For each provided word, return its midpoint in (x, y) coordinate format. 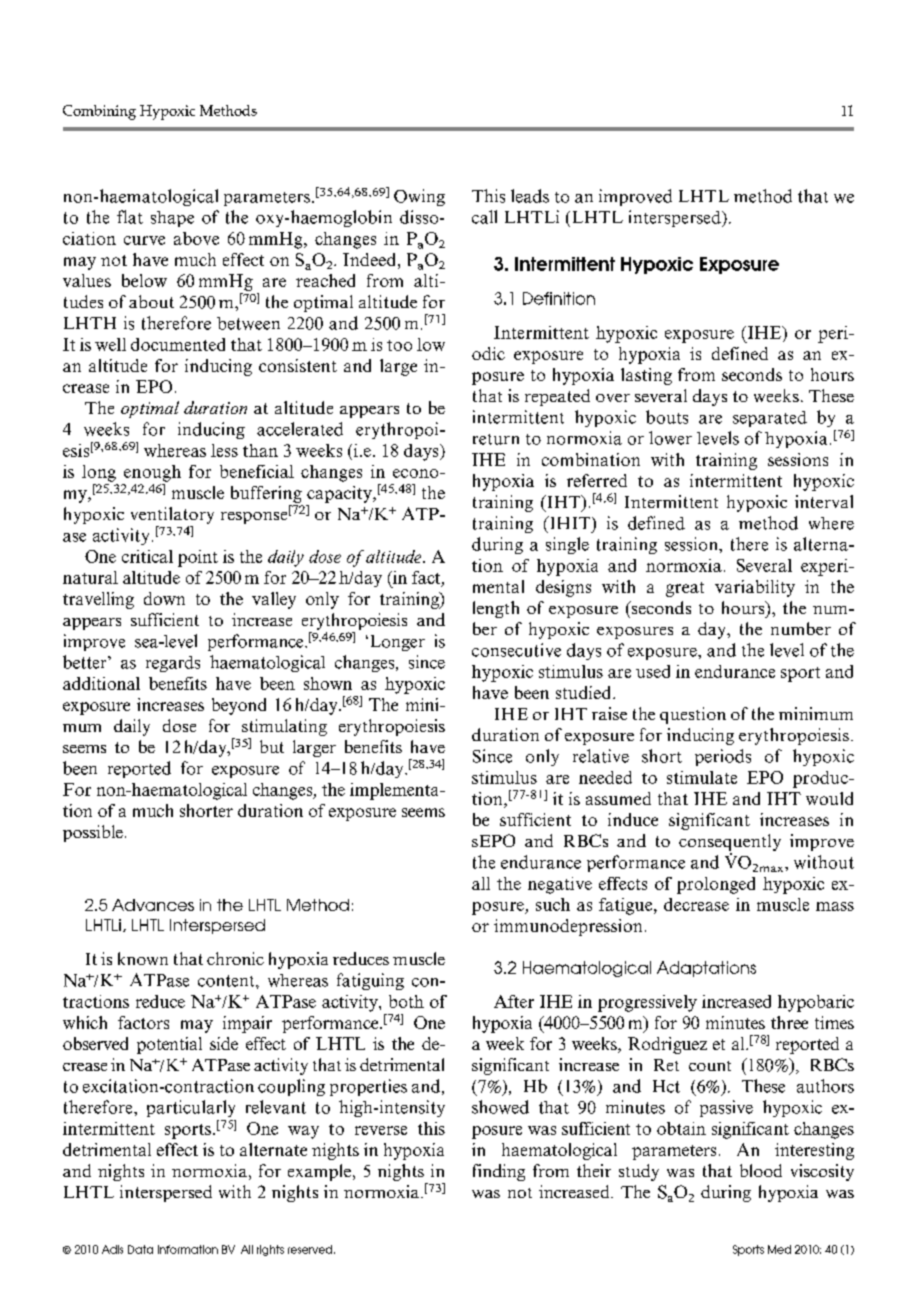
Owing (419, 197)
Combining (99, 112)
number (801, 628)
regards (173, 664)
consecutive (516, 650)
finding (499, 1172)
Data (140, 1249)
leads (530, 196)
